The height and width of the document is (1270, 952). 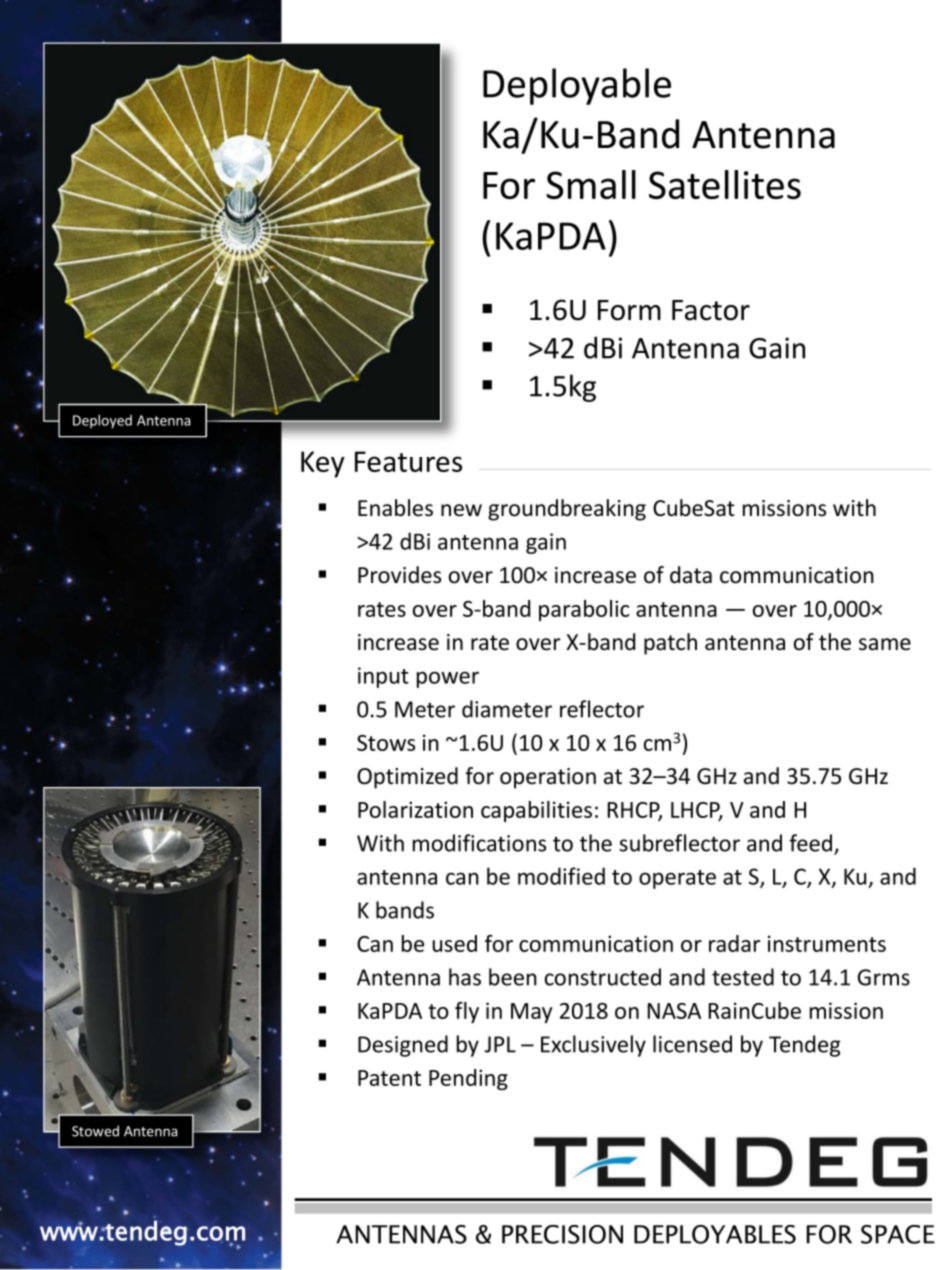 I want to click on feed, so click(x=812, y=844).
